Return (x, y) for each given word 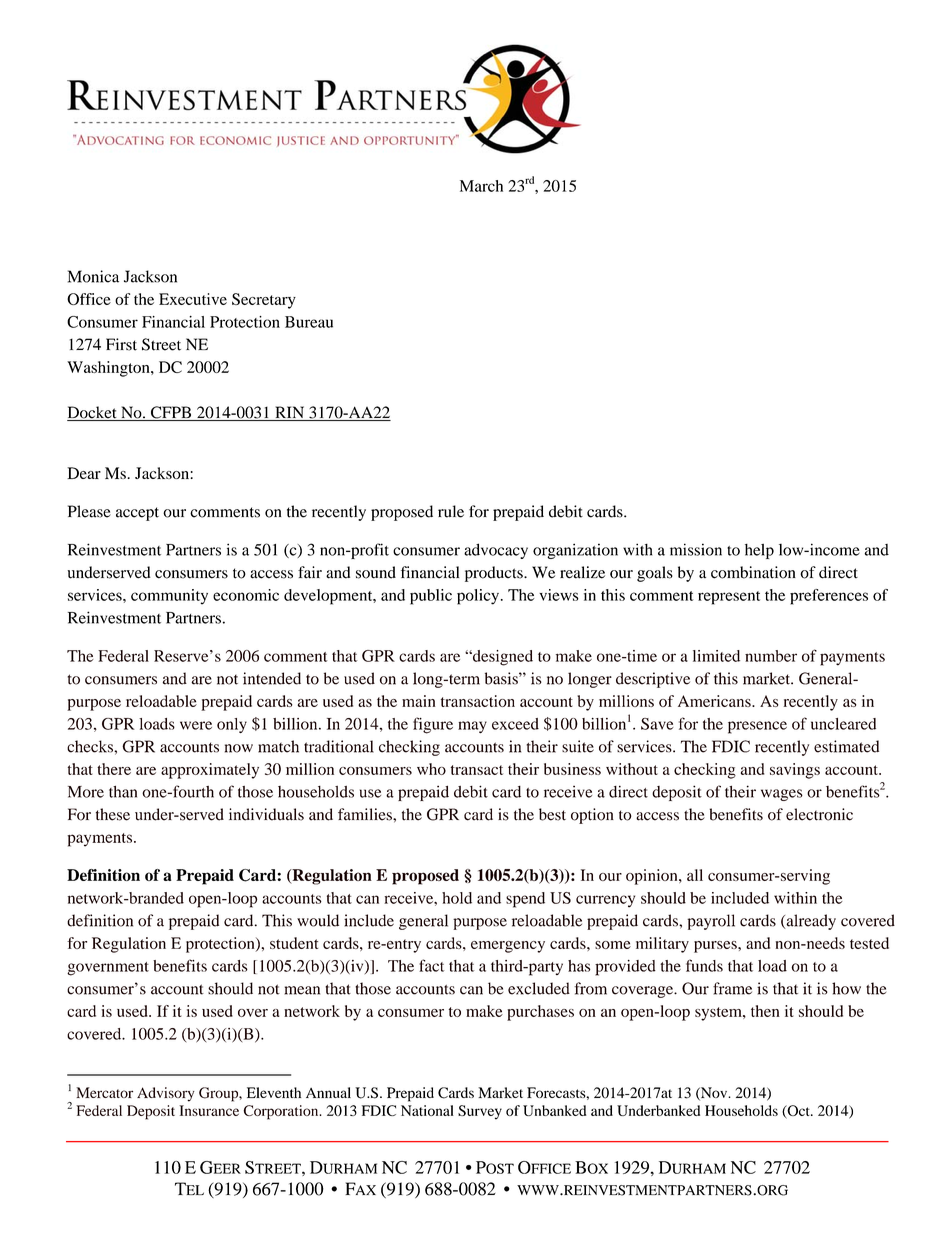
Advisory (166, 1094)
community (169, 597)
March (481, 186)
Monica (93, 276)
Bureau (309, 322)
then (765, 1011)
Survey (480, 1112)
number (771, 656)
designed (502, 658)
